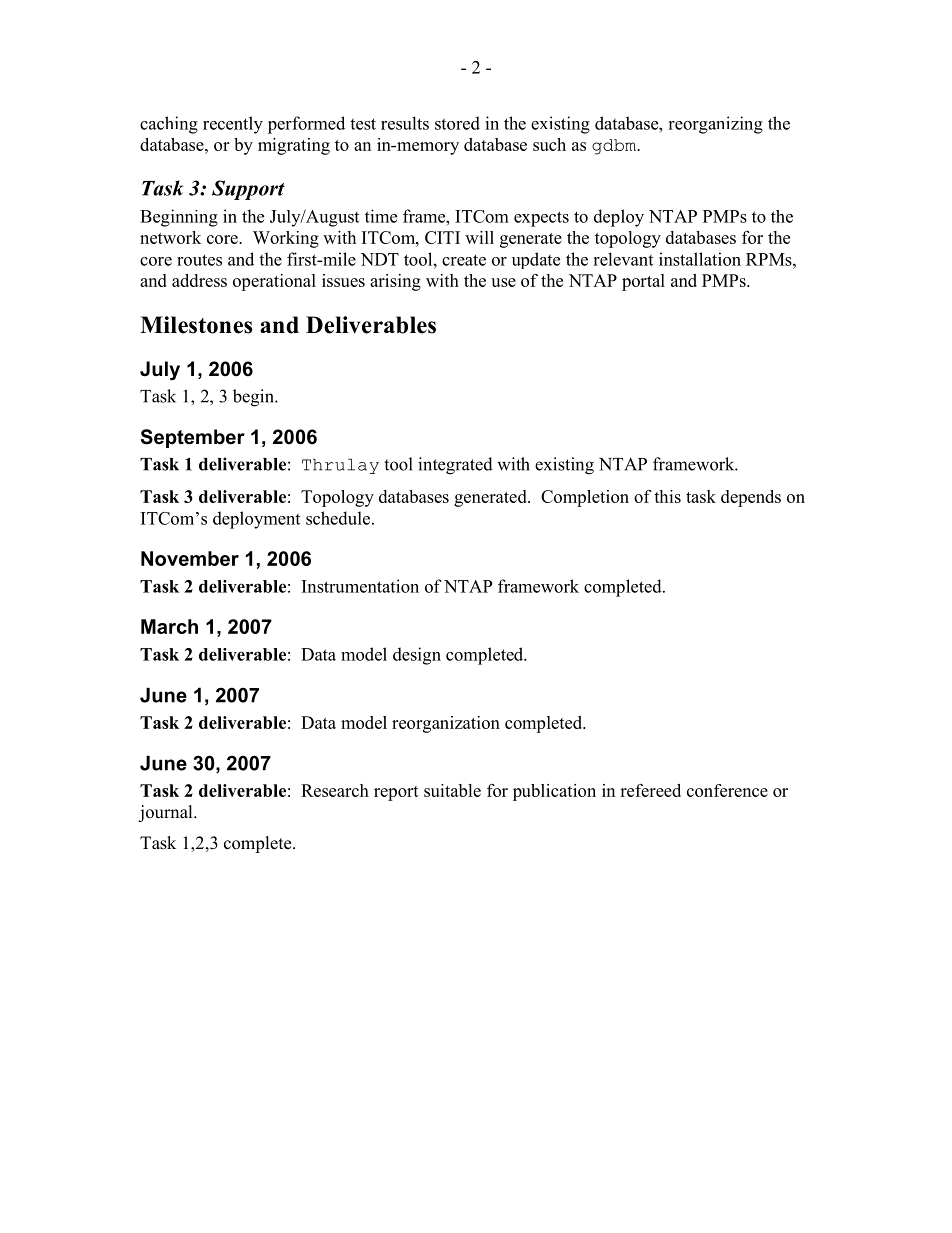  What do you see at coordinates (667, 496) in the screenshot?
I see `this` at bounding box center [667, 496].
